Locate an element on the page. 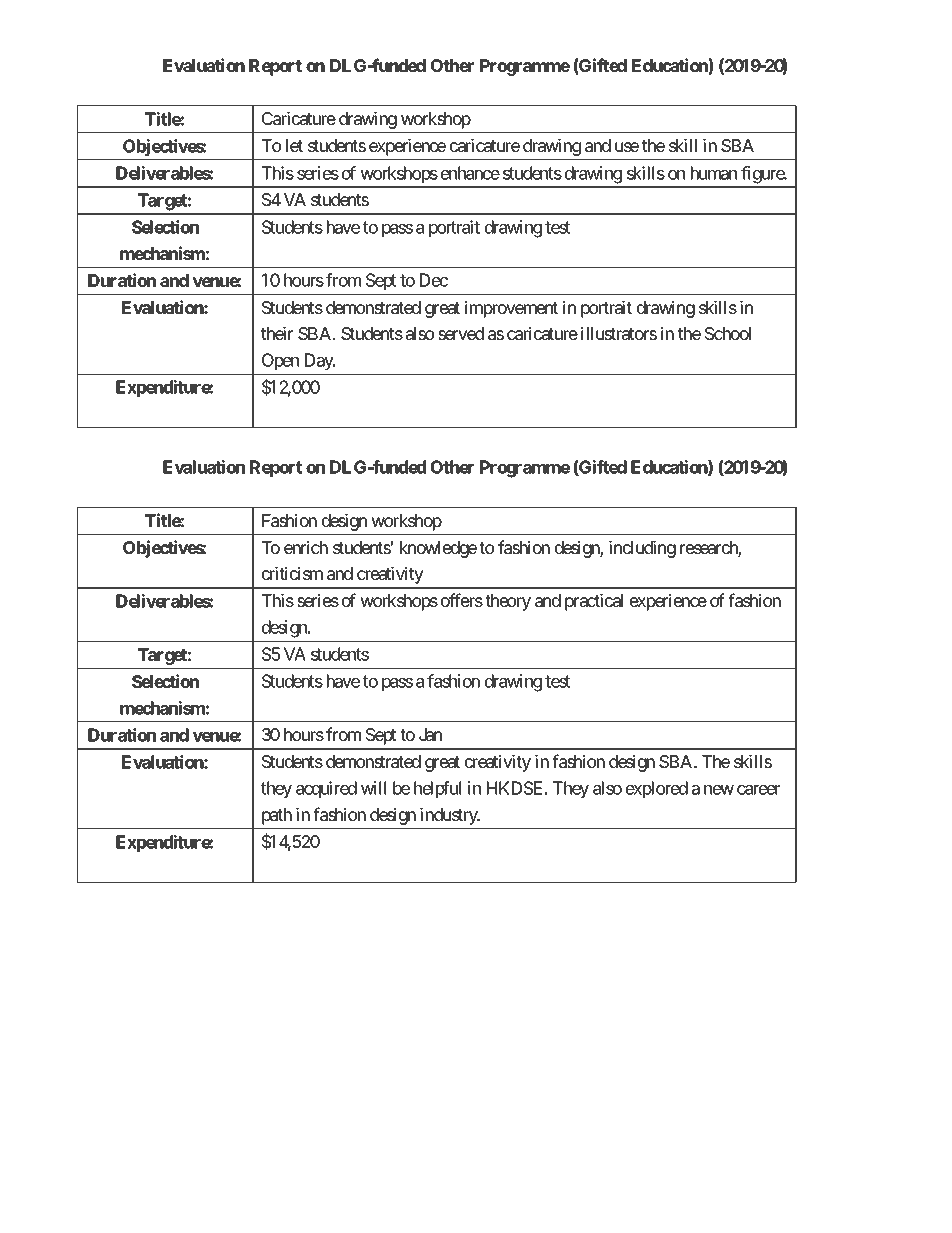 Image resolution: width=952 pixels, height=1233 pixels. human is located at coordinates (714, 173).
